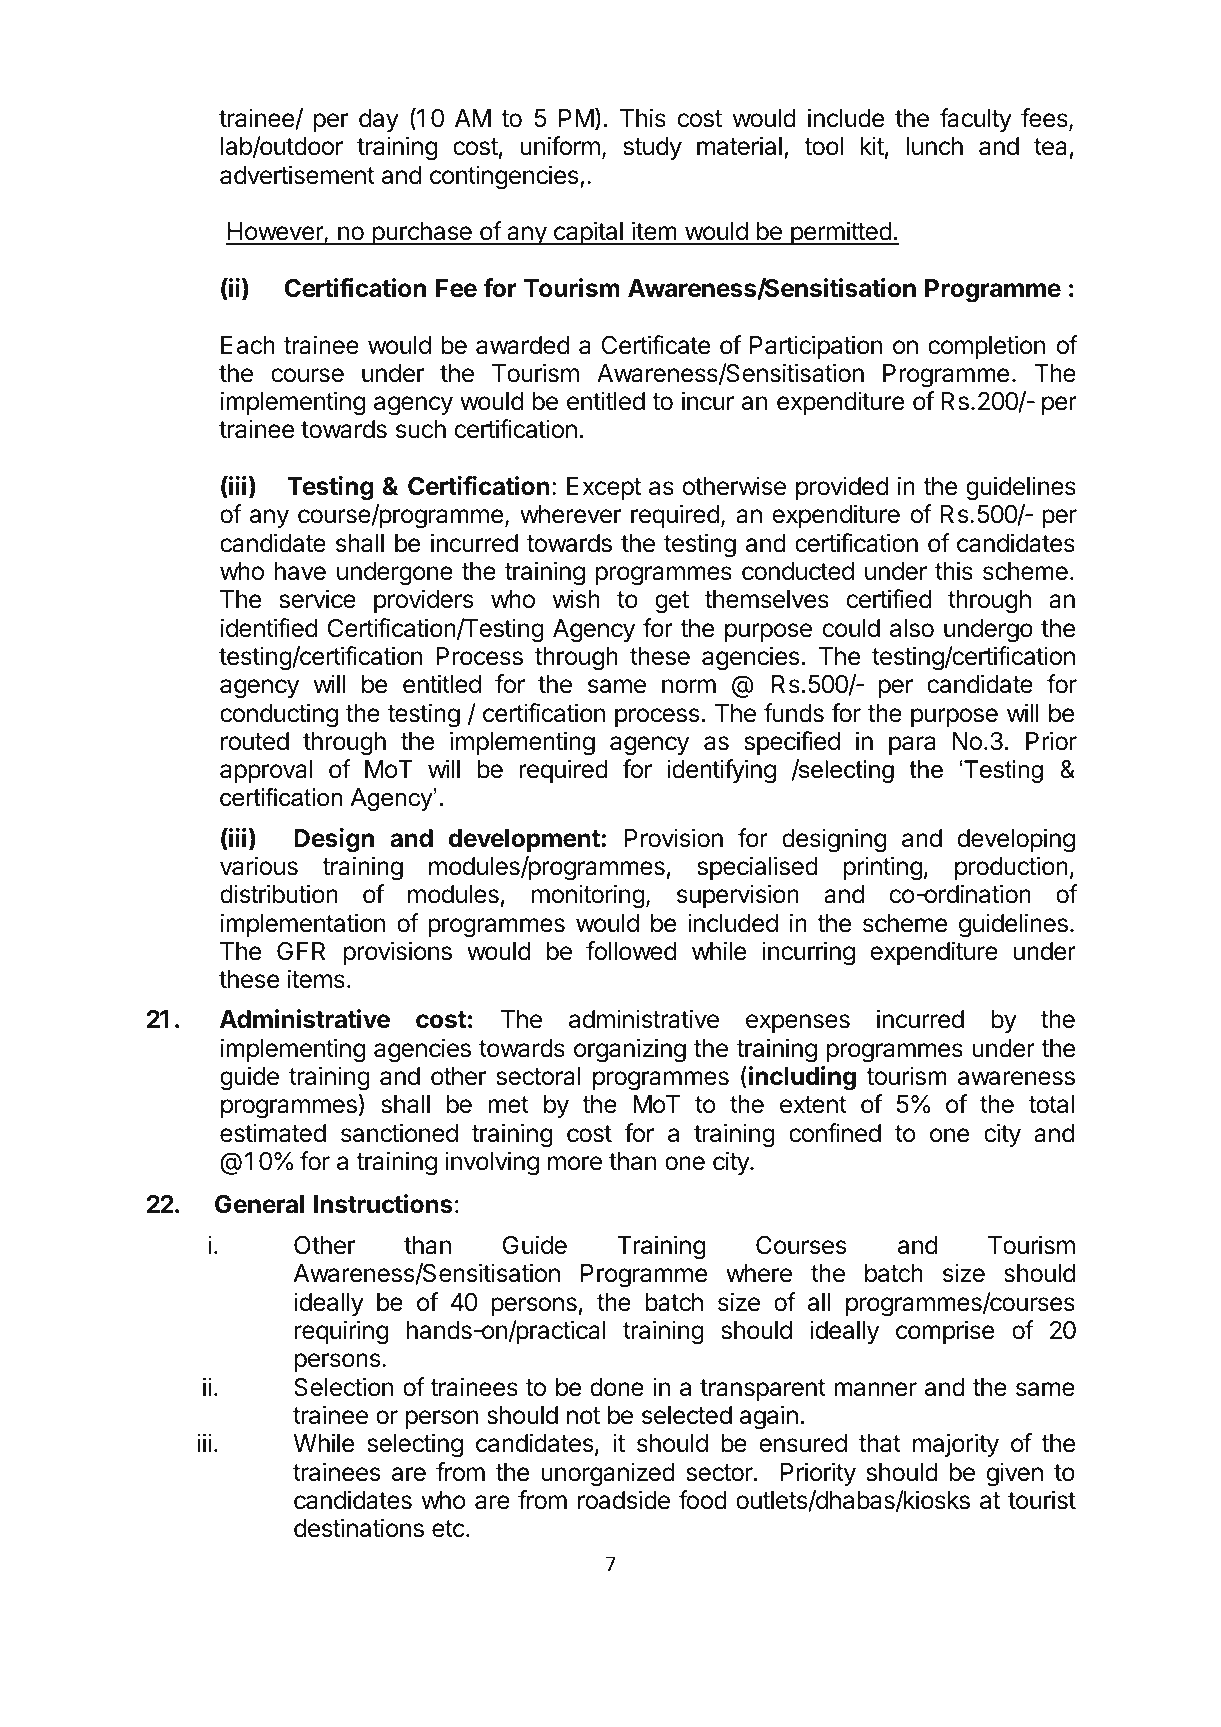 This document has height=1727, width=1221. What do you see at coordinates (935, 146) in the document?
I see `lunch` at bounding box center [935, 146].
